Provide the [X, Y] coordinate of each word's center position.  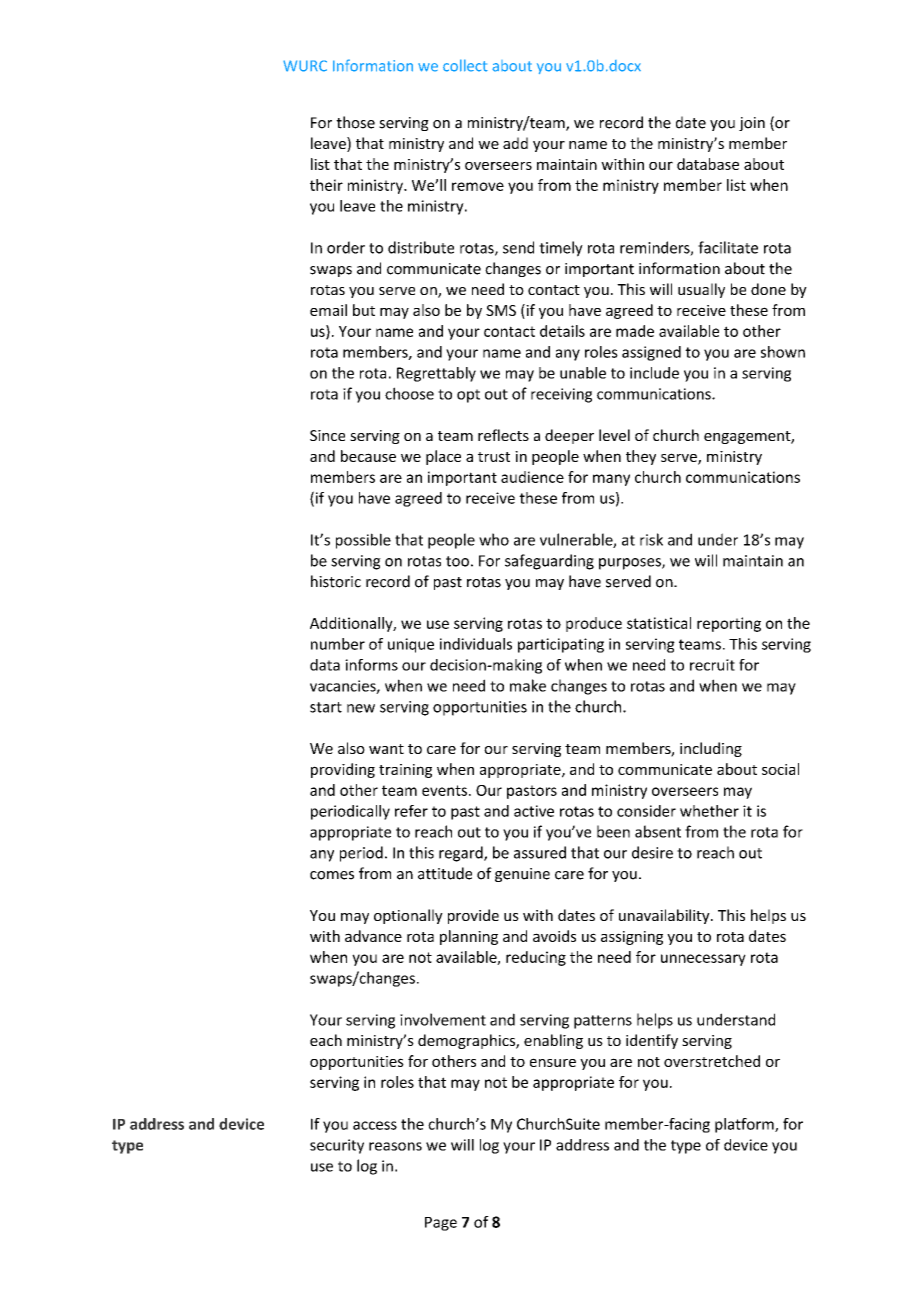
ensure [553, 1062]
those [355, 122]
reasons [395, 1146]
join [752, 124]
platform [745, 1125]
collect [465, 65]
